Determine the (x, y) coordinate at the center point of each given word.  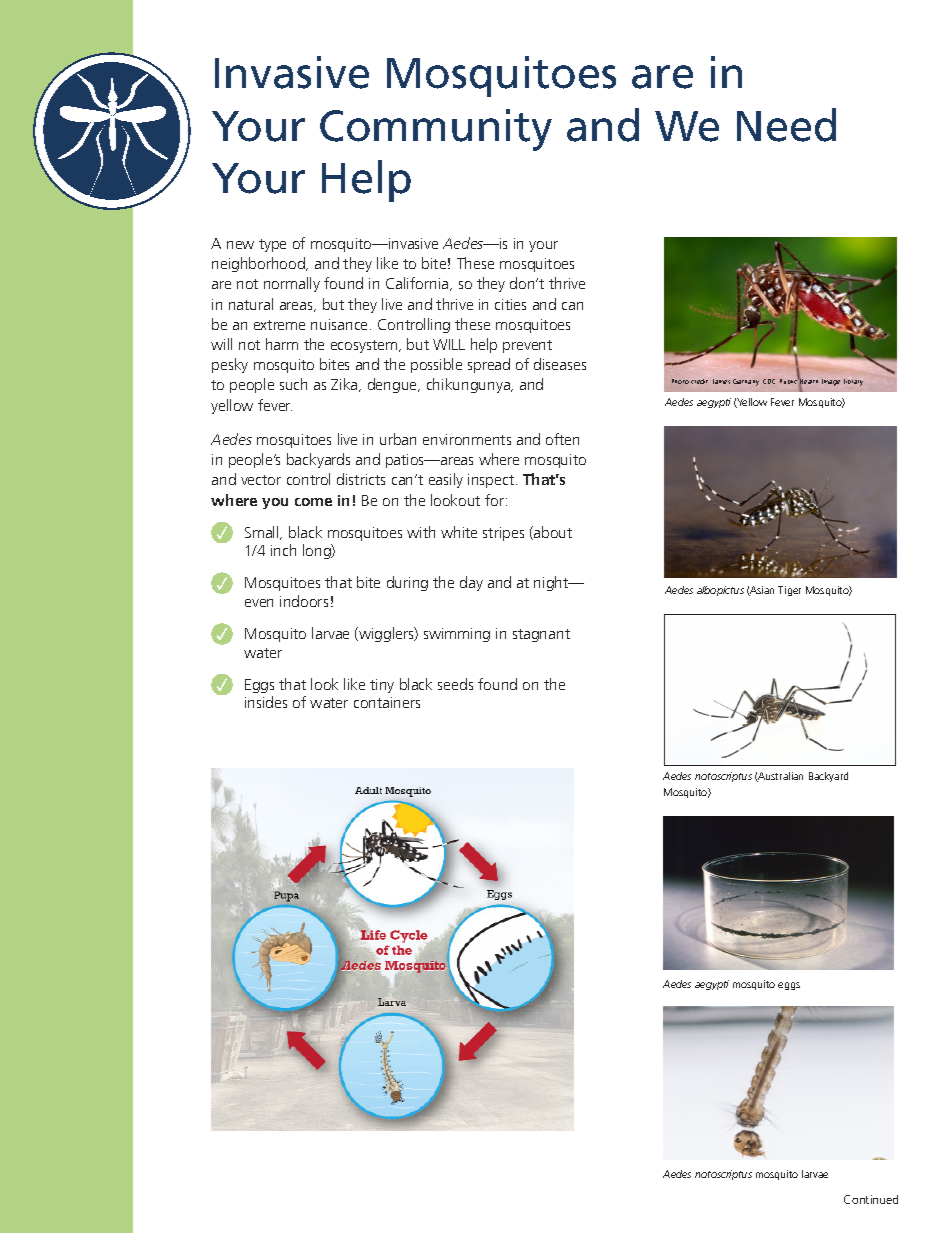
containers (387, 702)
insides (266, 702)
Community (436, 130)
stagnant (541, 635)
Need (786, 125)
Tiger (789, 591)
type (272, 245)
